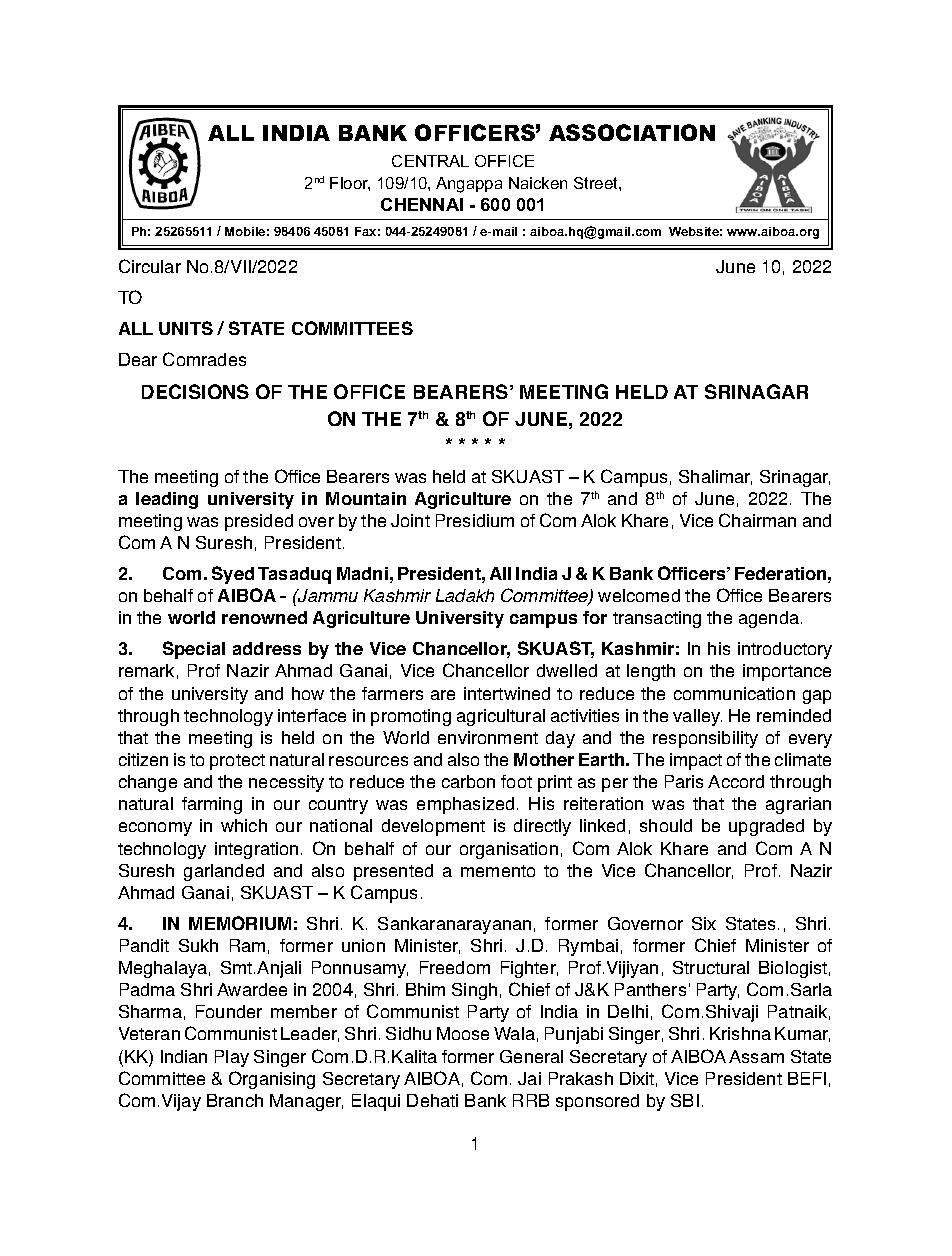 The width and height of the screenshot is (952, 1256). What do you see at coordinates (632, 132) in the screenshot?
I see `association` at bounding box center [632, 132].
